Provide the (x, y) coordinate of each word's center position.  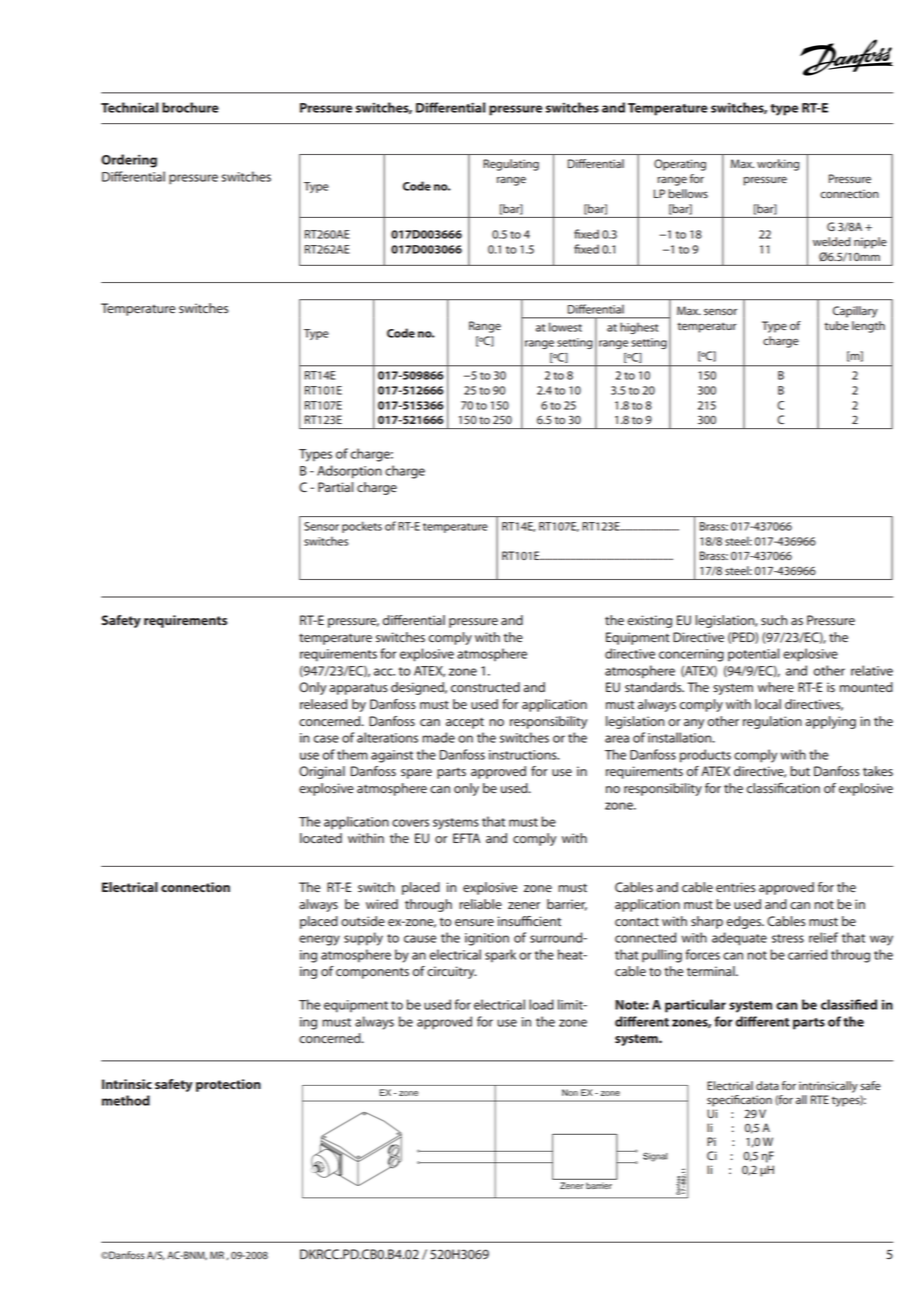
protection (228, 1085)
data (767, 1085)
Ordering (129, 161)
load (541, 1004)
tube (836, 325)
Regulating (511, 165)
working (778, 165)
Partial (335, 487)
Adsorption (349, 472)
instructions (524, 755)
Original (322, 772)
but (800, 771)
